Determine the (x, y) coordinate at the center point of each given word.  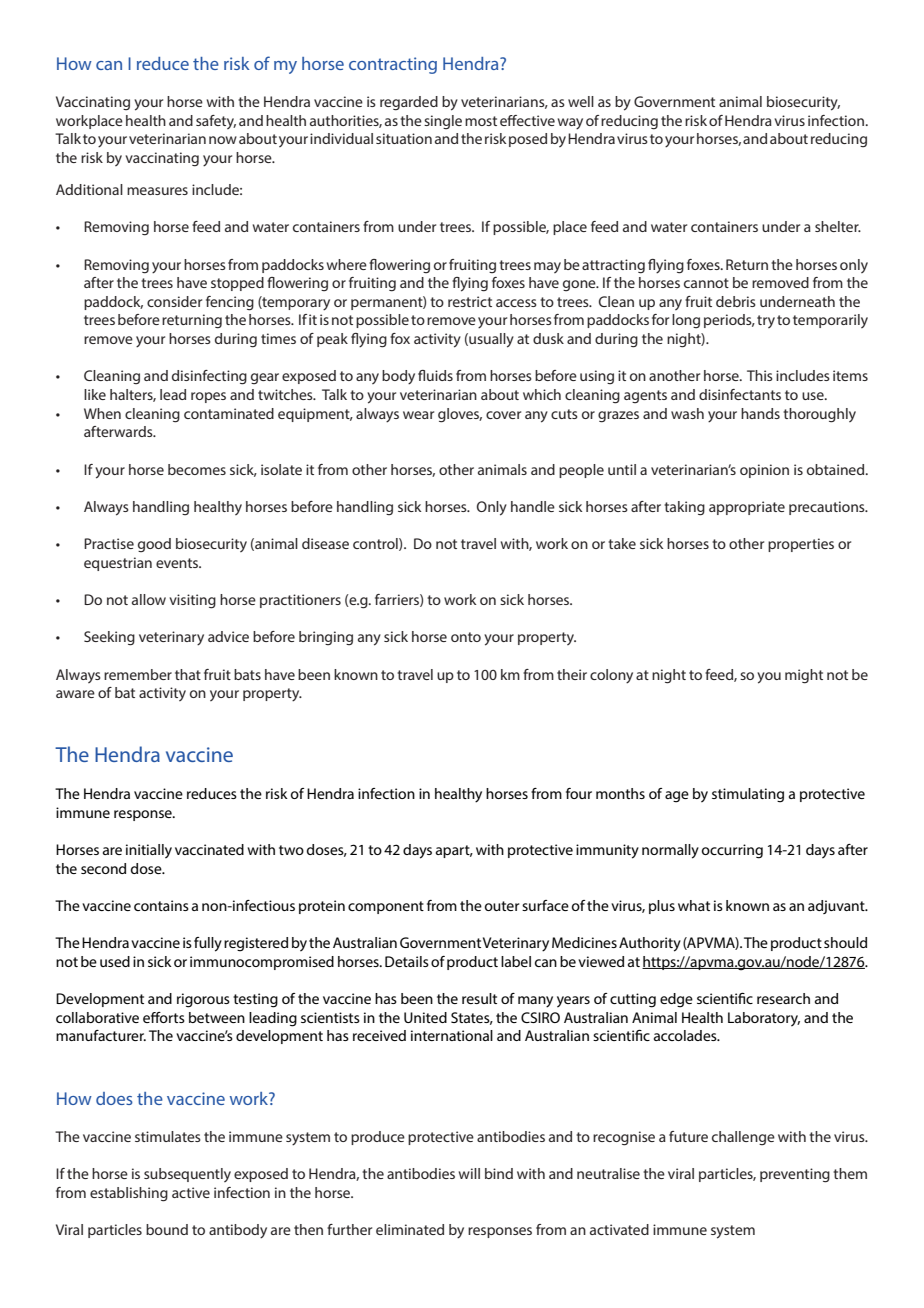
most (481, 121)
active (191, 1192)
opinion (764, 471)
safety (216, 122)
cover (503, 415)
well (581, 101)
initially (149, 851)
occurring (732, 851)
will (469, 1173)
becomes (197, 469)
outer (502, 906)
